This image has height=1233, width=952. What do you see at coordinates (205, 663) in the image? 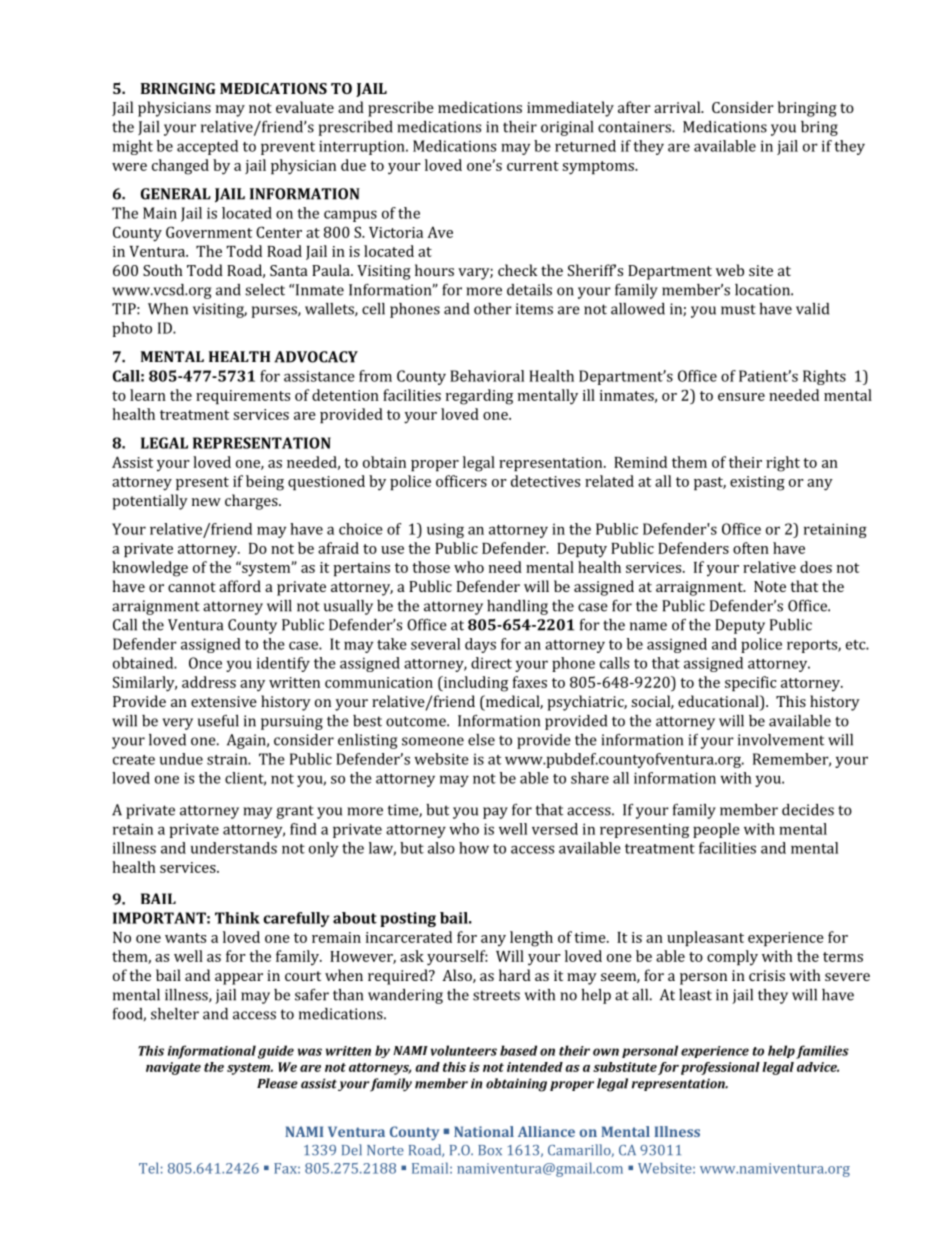
I see `Once` at bounding box center [205, 663].
